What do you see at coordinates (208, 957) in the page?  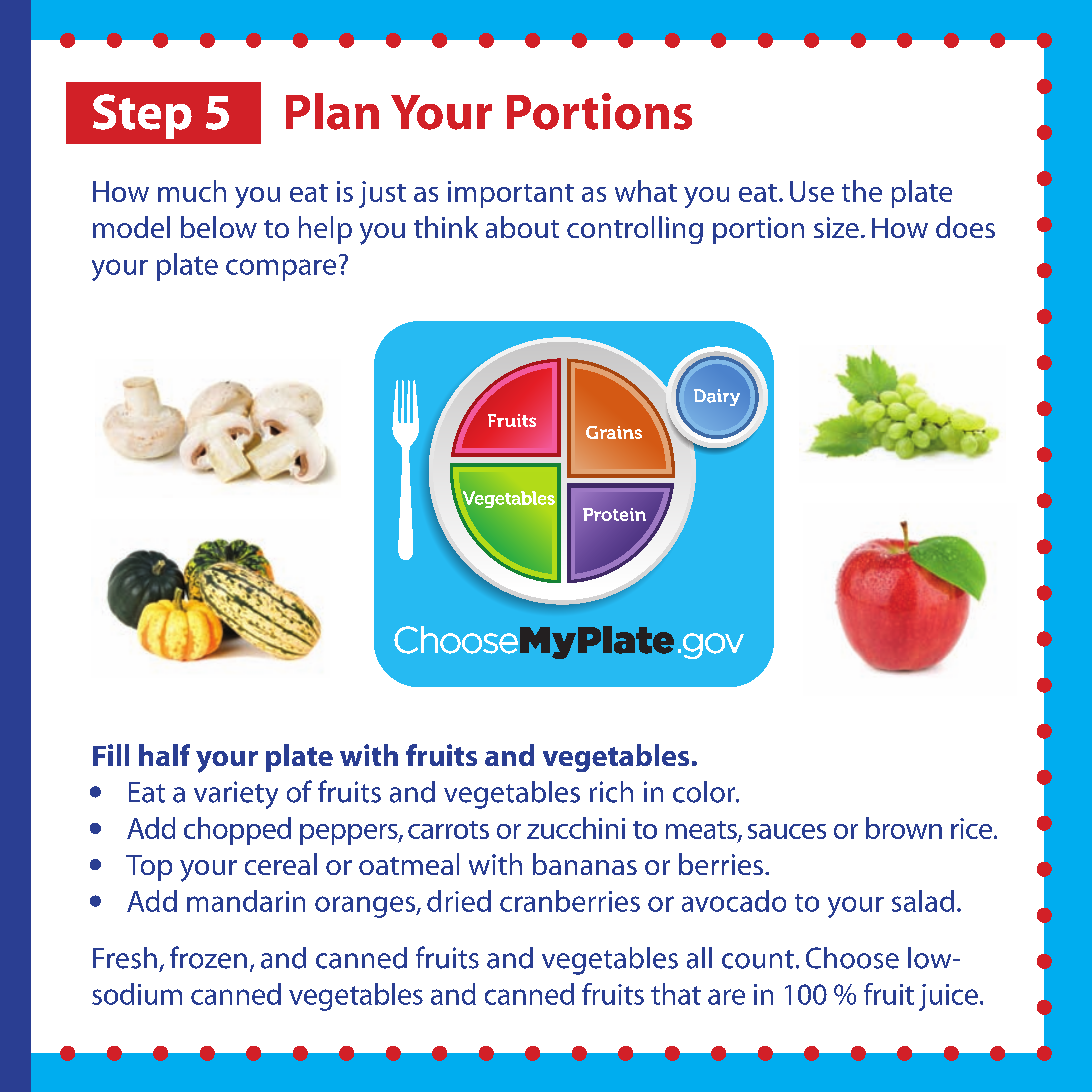 I see `frozen` at bounding box center [208, 957].
